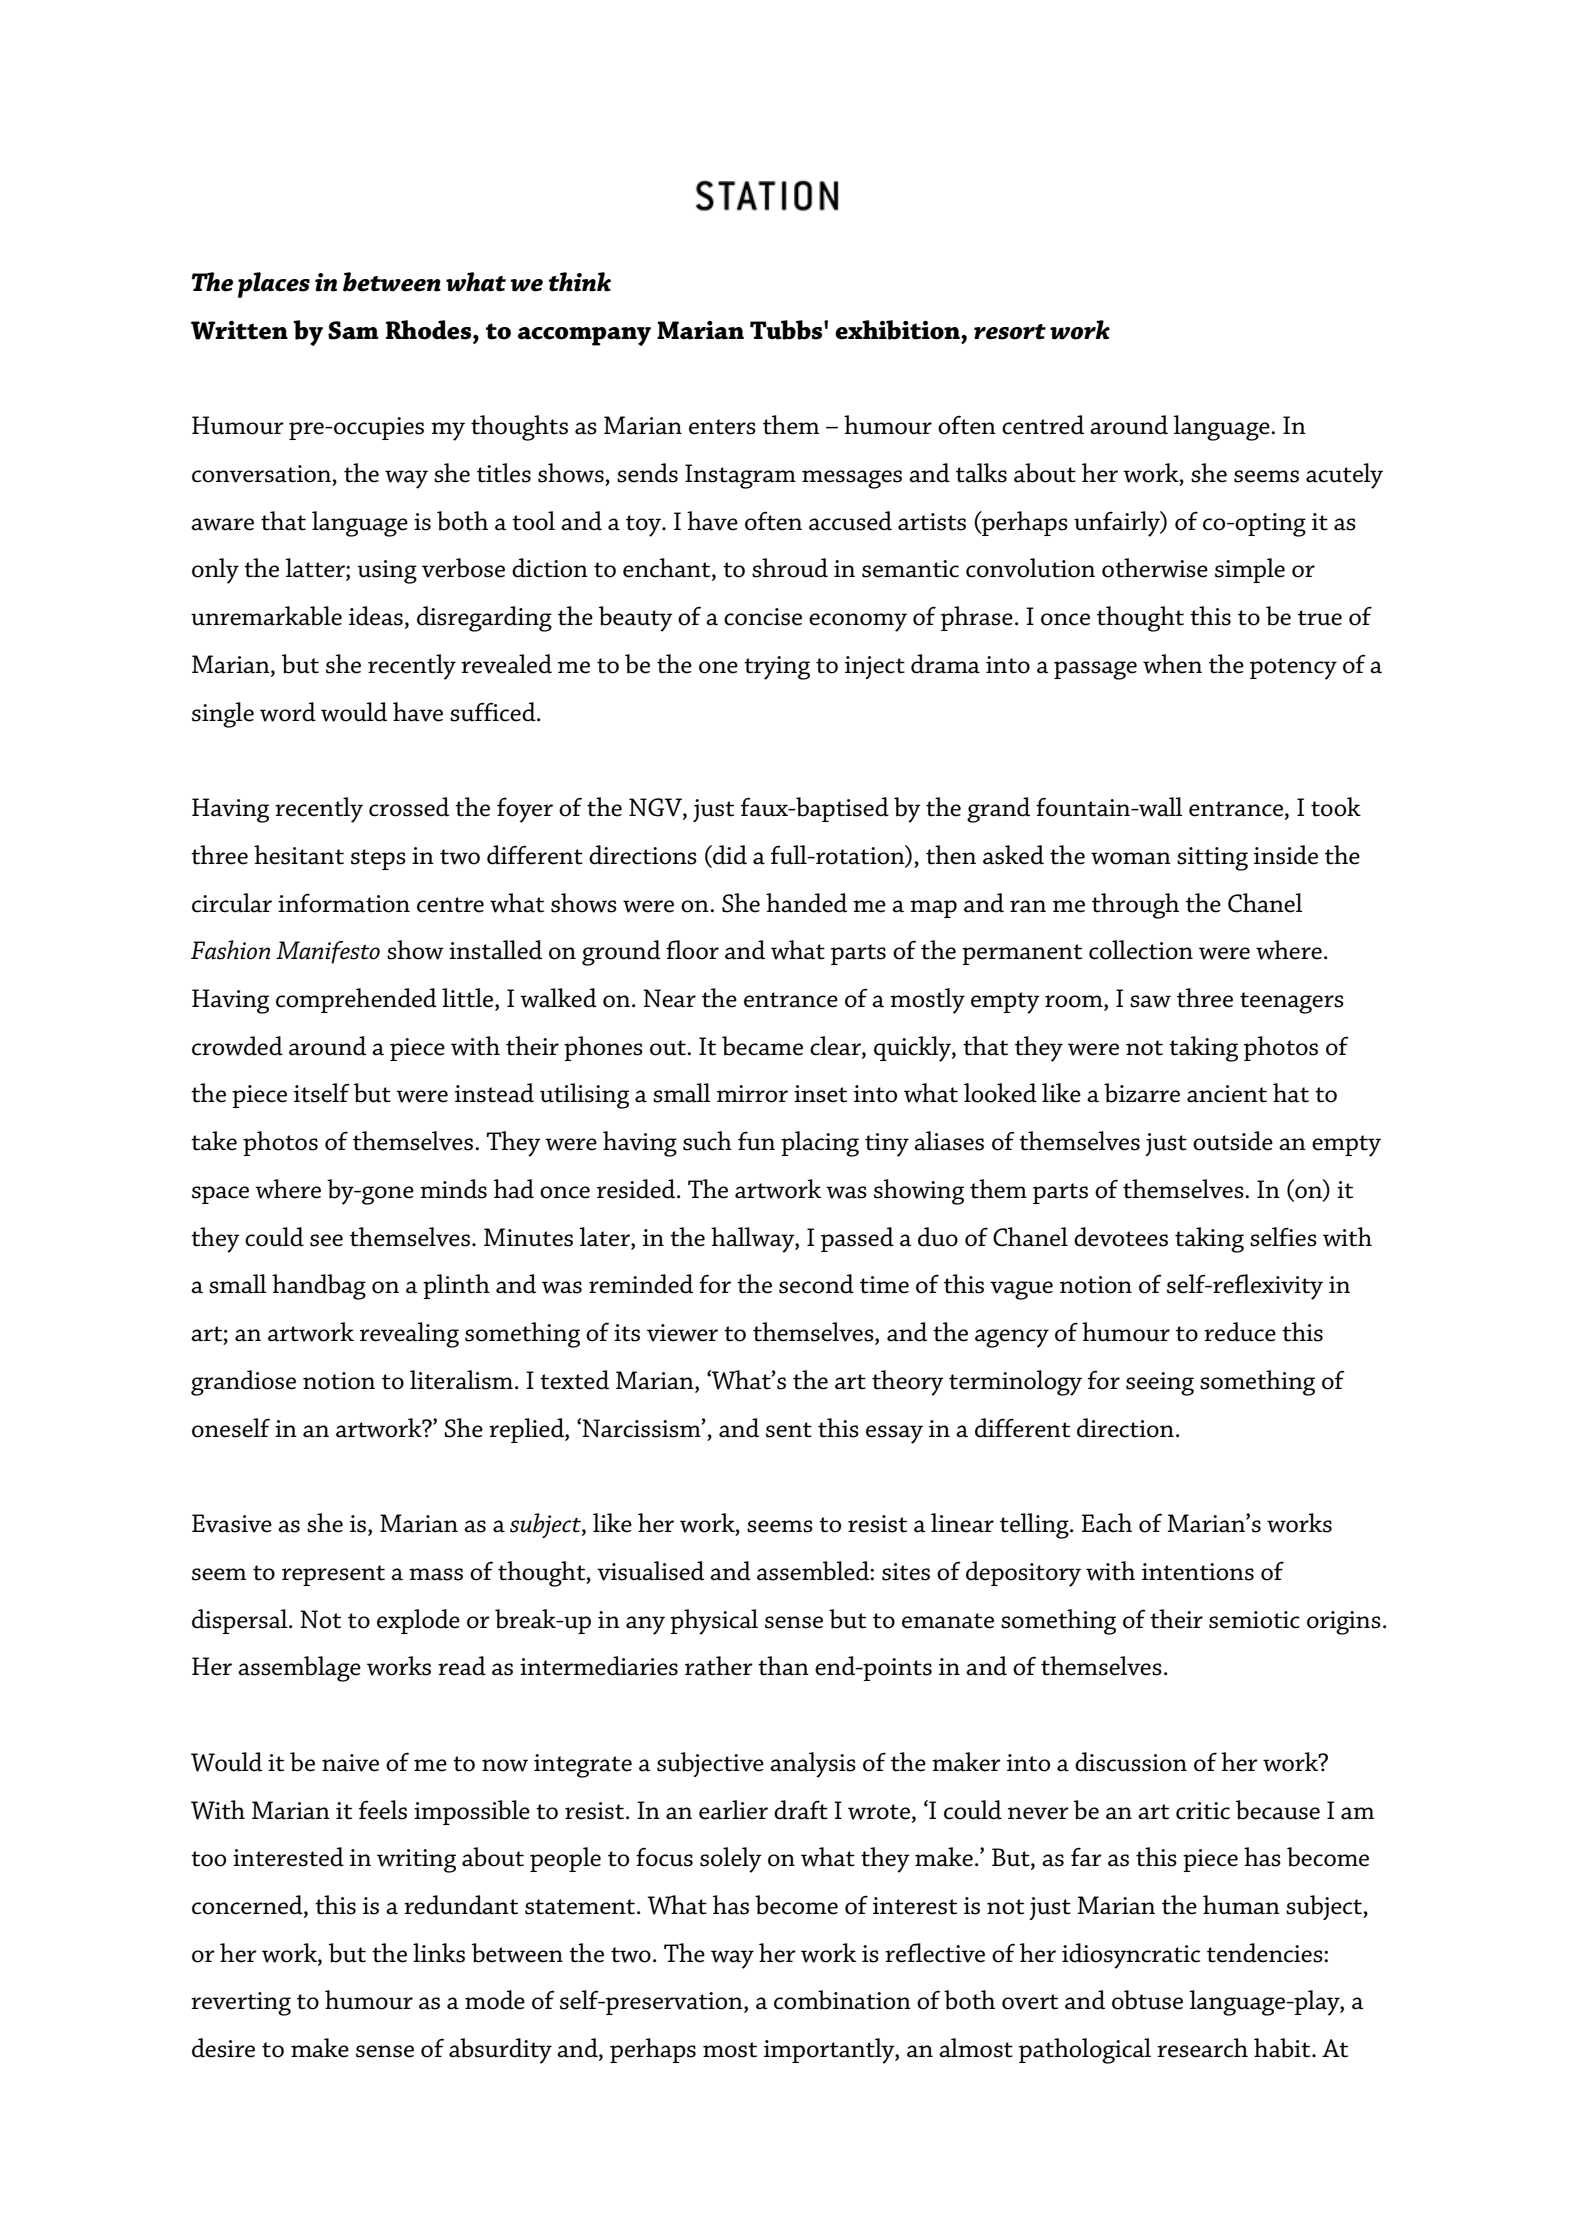 The height and width of the screenshot is (2233, 1578). I want to click on exhibition, so click(898, 330).
